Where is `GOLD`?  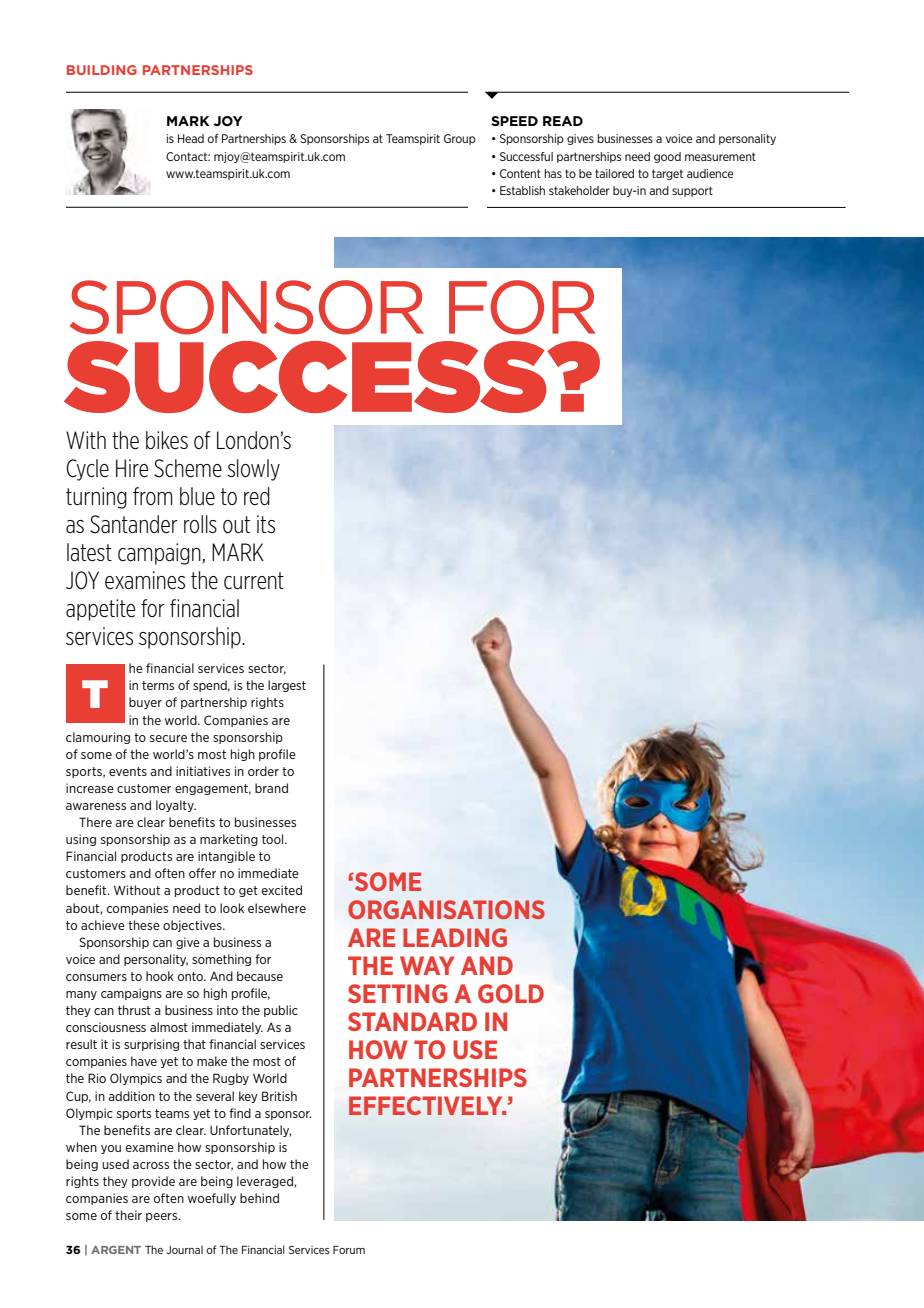
GOLD is located at coordinates (511, 993).
